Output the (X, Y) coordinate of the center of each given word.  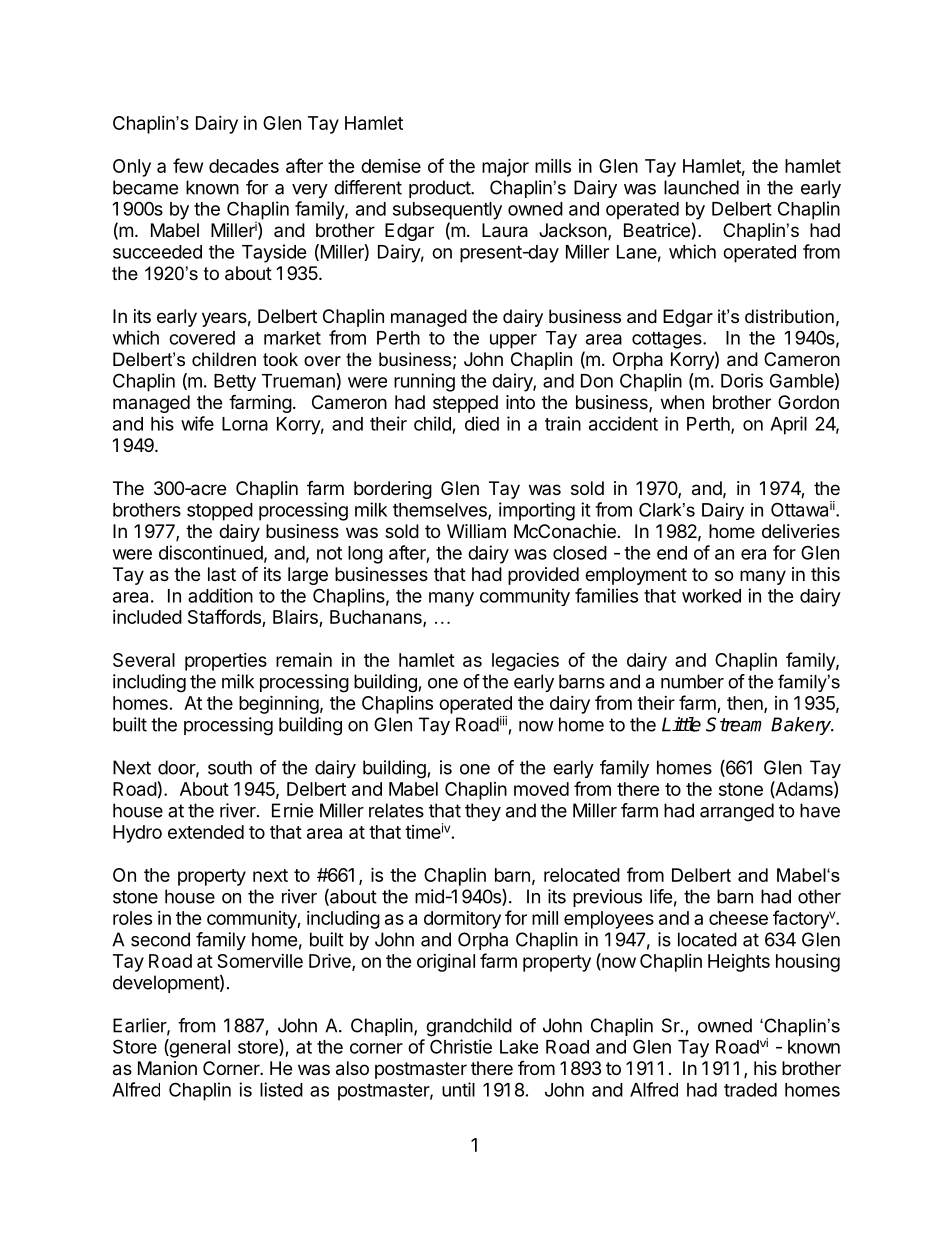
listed (281, 1089)
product (440, 189)
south (230, 767)
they (483, 812)
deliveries (801, 531)
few (188, 165)
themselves (441, 511)
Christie (461, 1046)
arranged (737, 812)
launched (701, 187)
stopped (220, 512)
